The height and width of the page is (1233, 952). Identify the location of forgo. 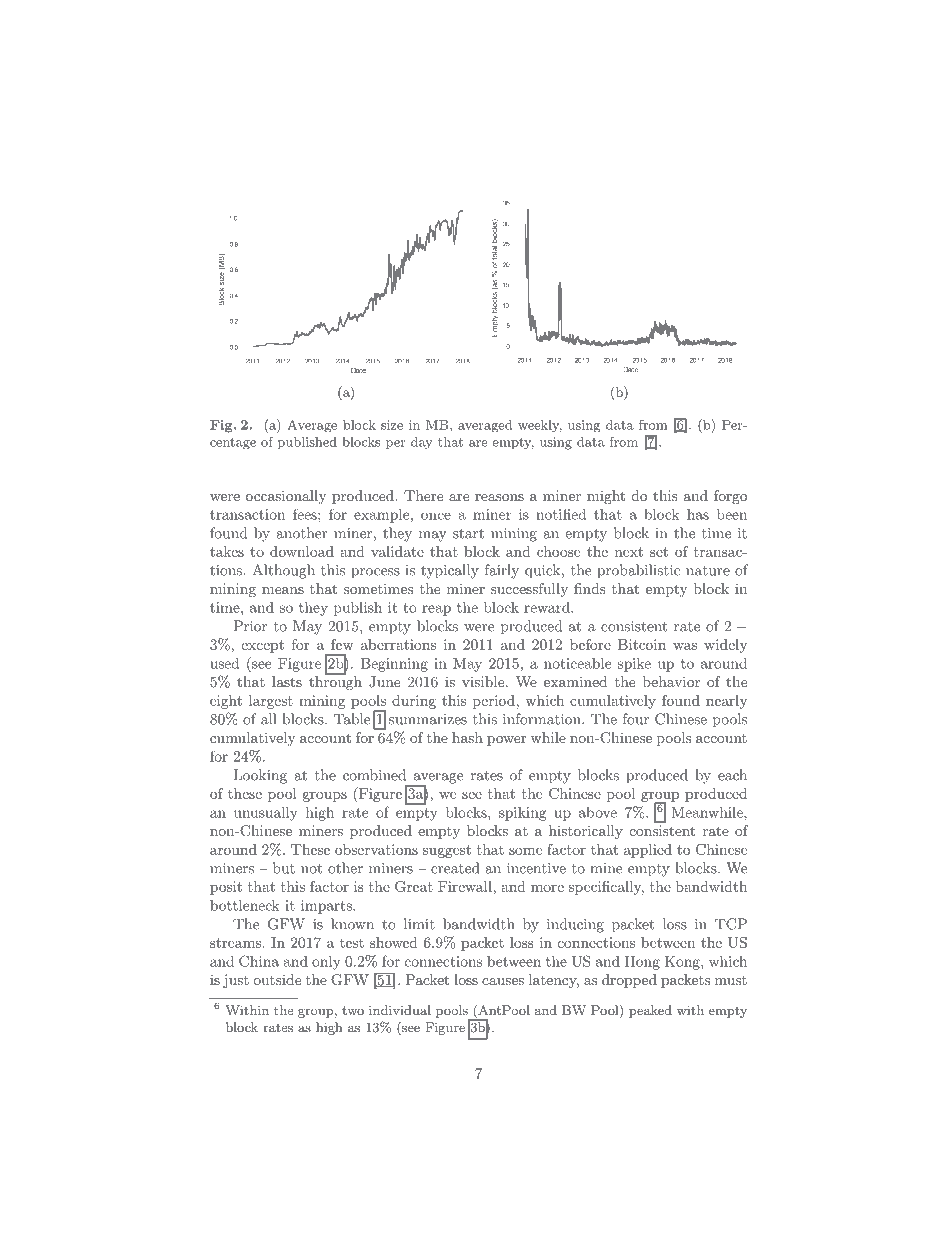
(730, 497).
